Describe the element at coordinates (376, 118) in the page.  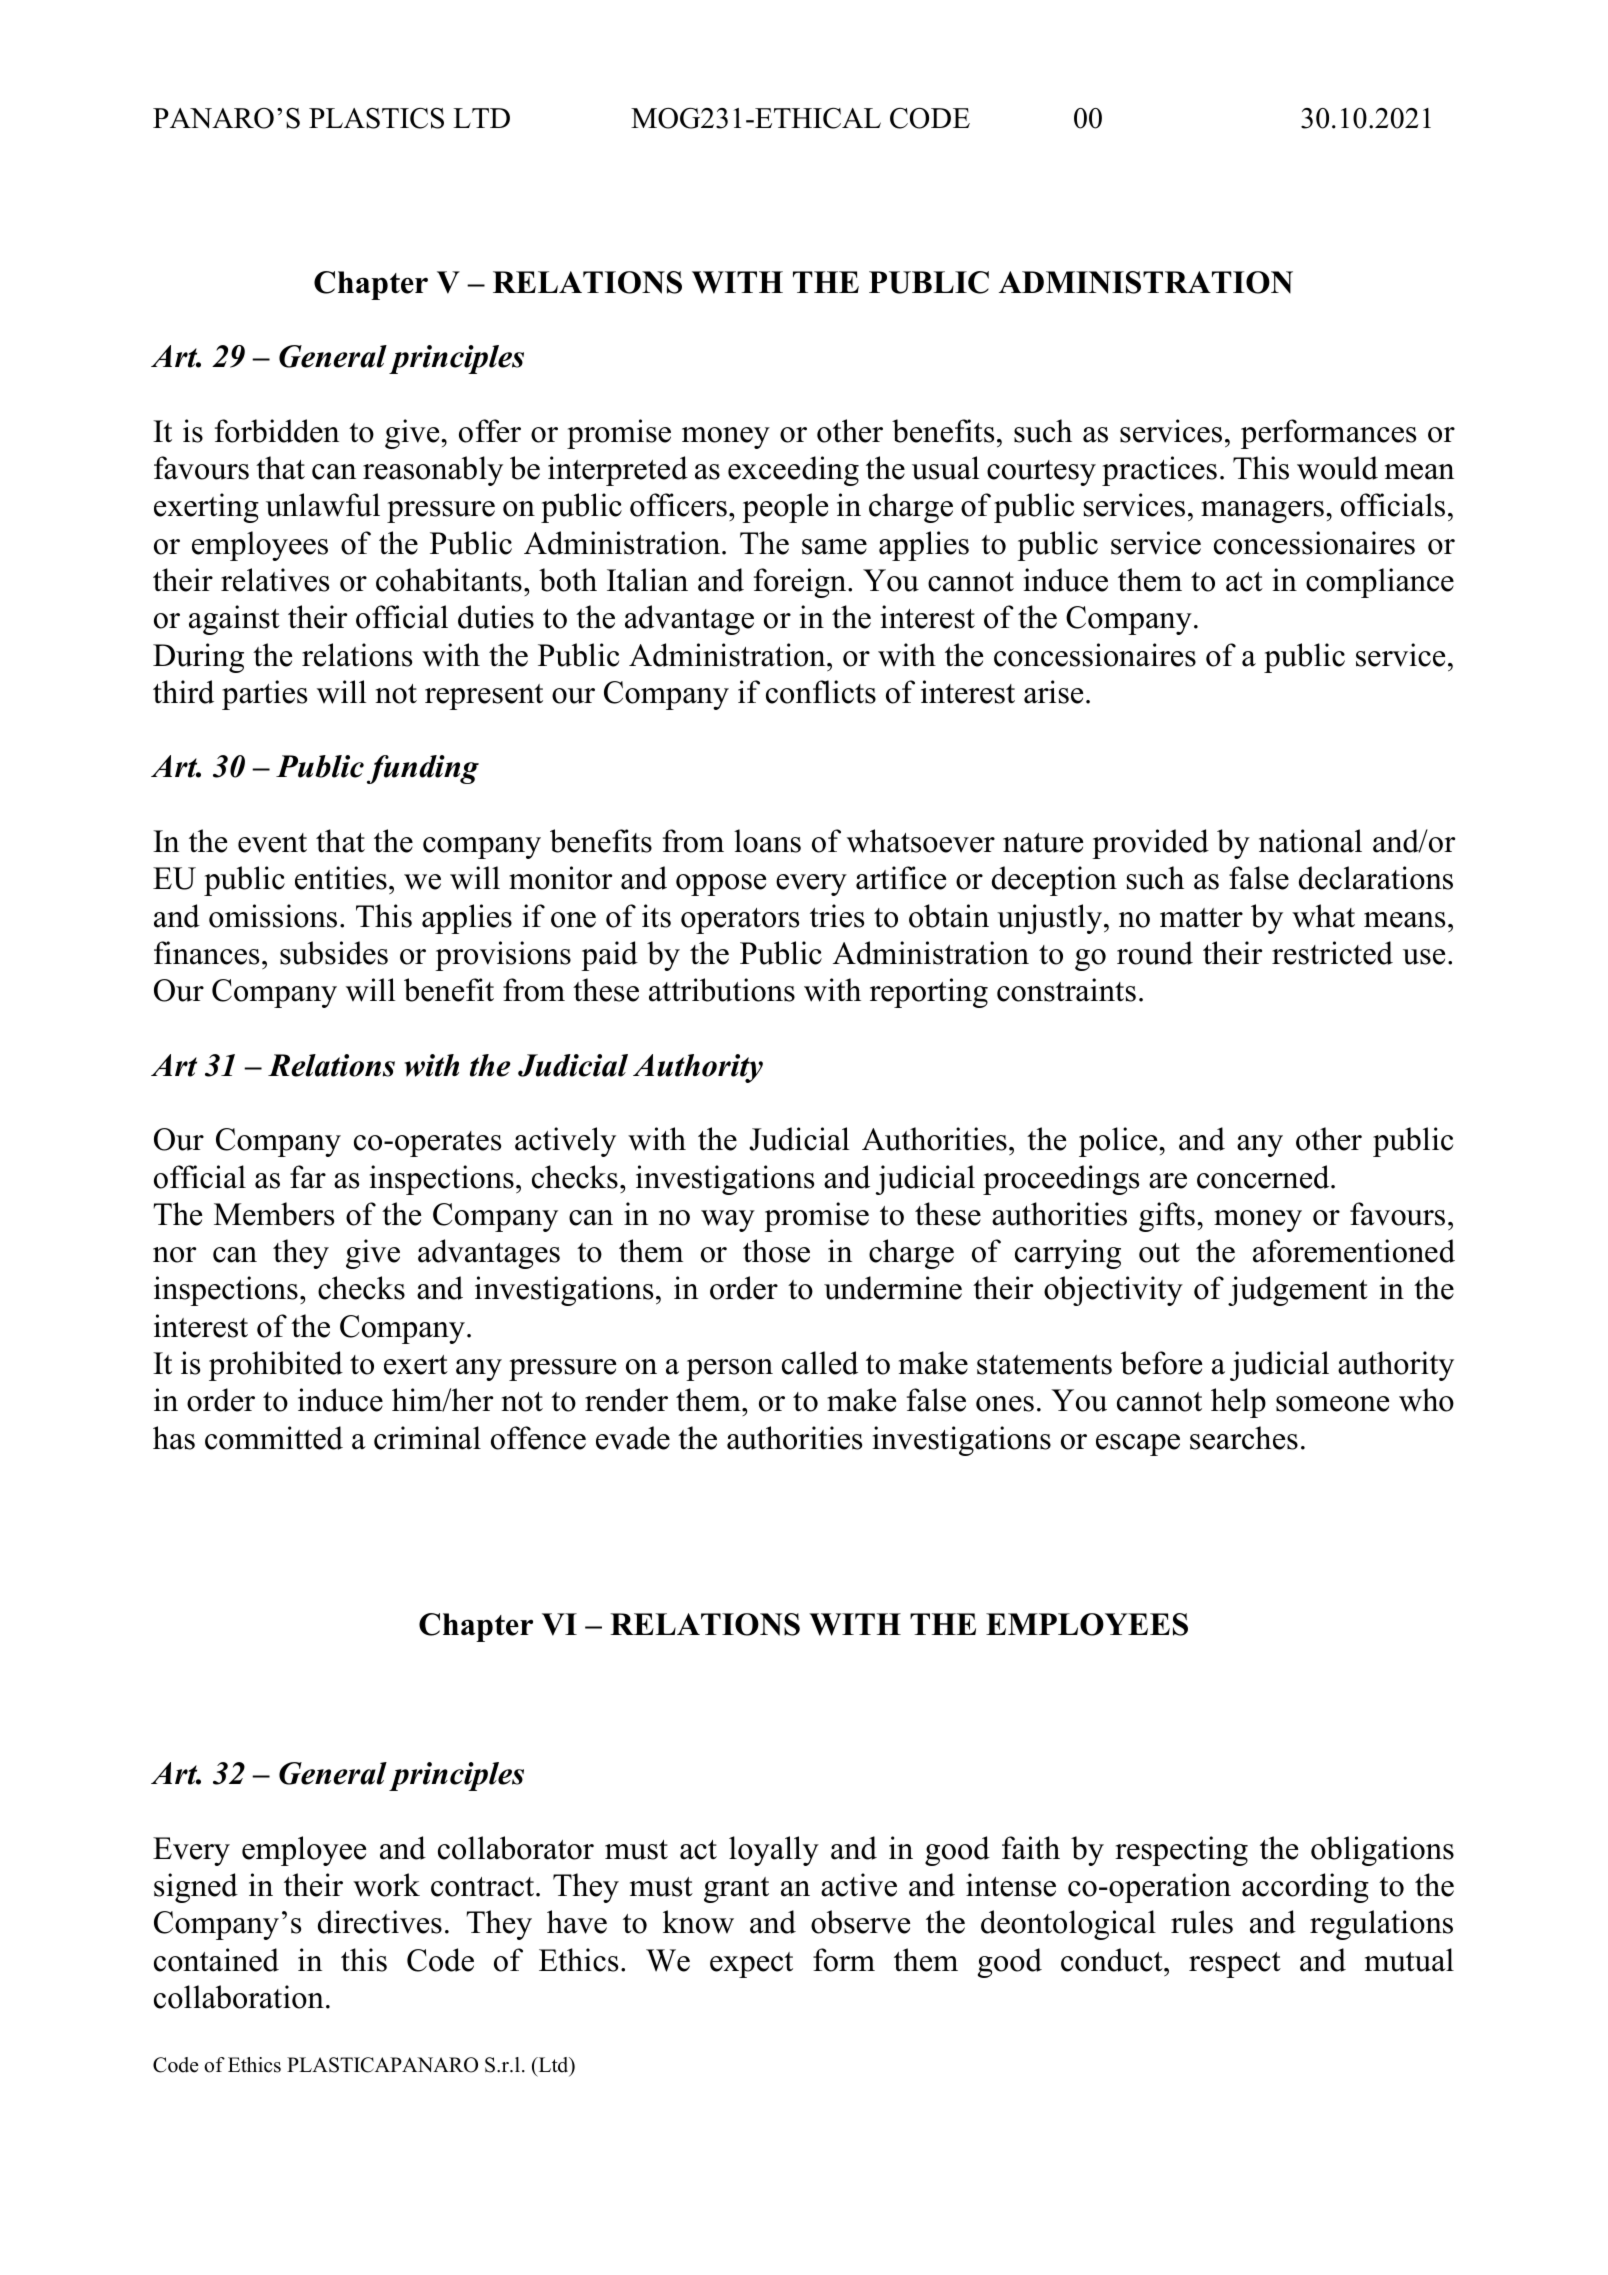
I see `PLASTICS` at that location.
